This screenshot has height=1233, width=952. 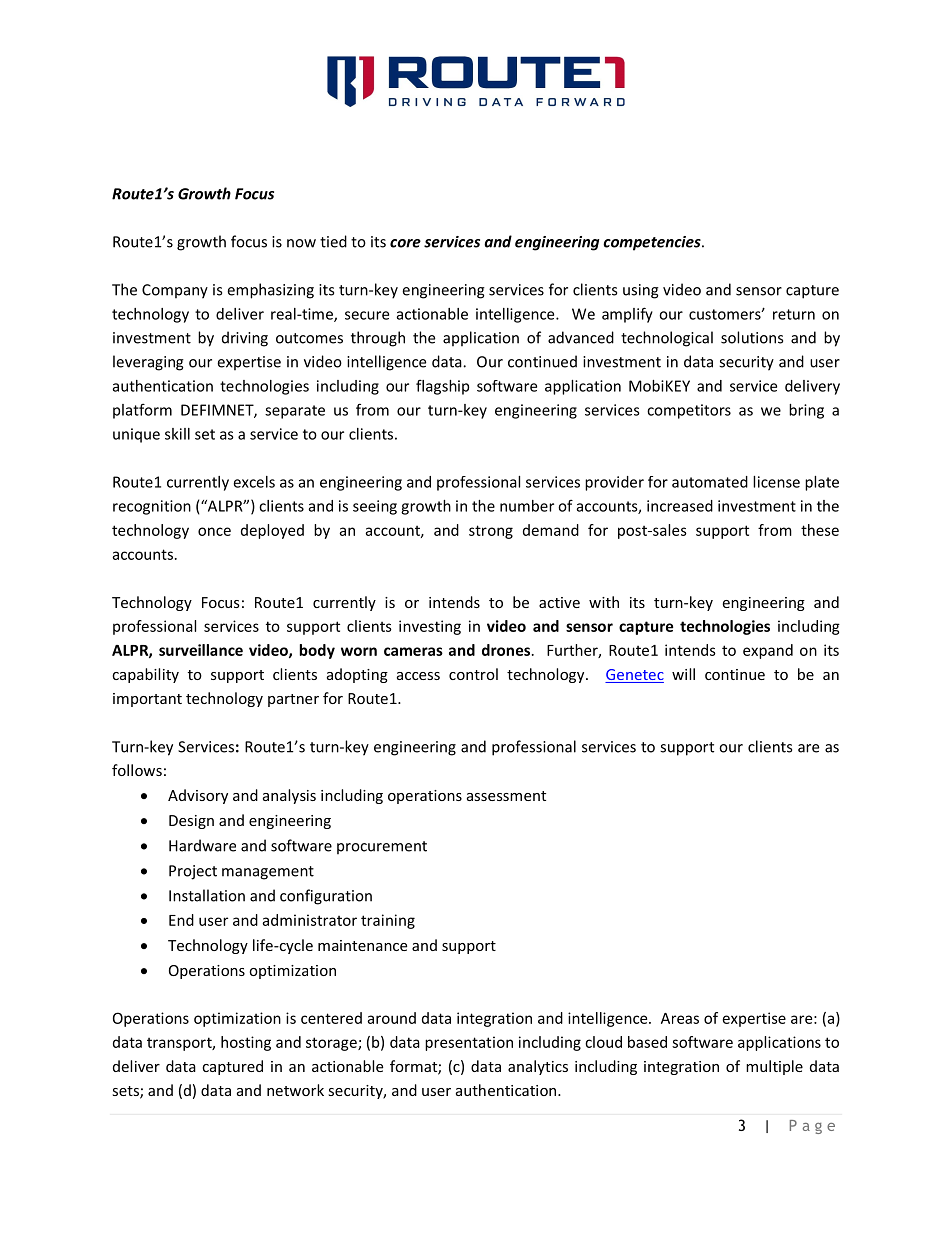 I want to click on Company, so click(x=175, y=291).
